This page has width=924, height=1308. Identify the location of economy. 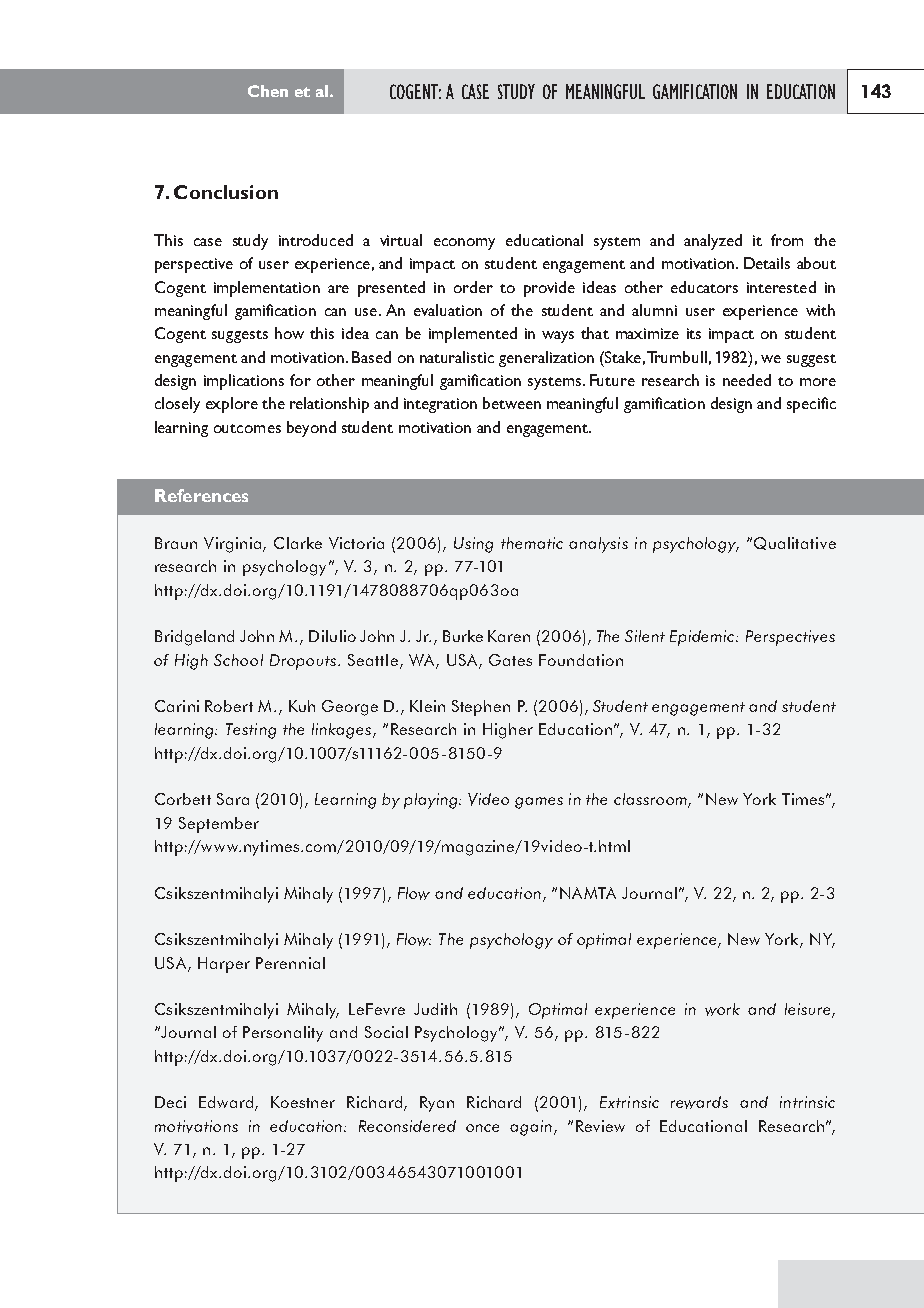
(464, 244).
